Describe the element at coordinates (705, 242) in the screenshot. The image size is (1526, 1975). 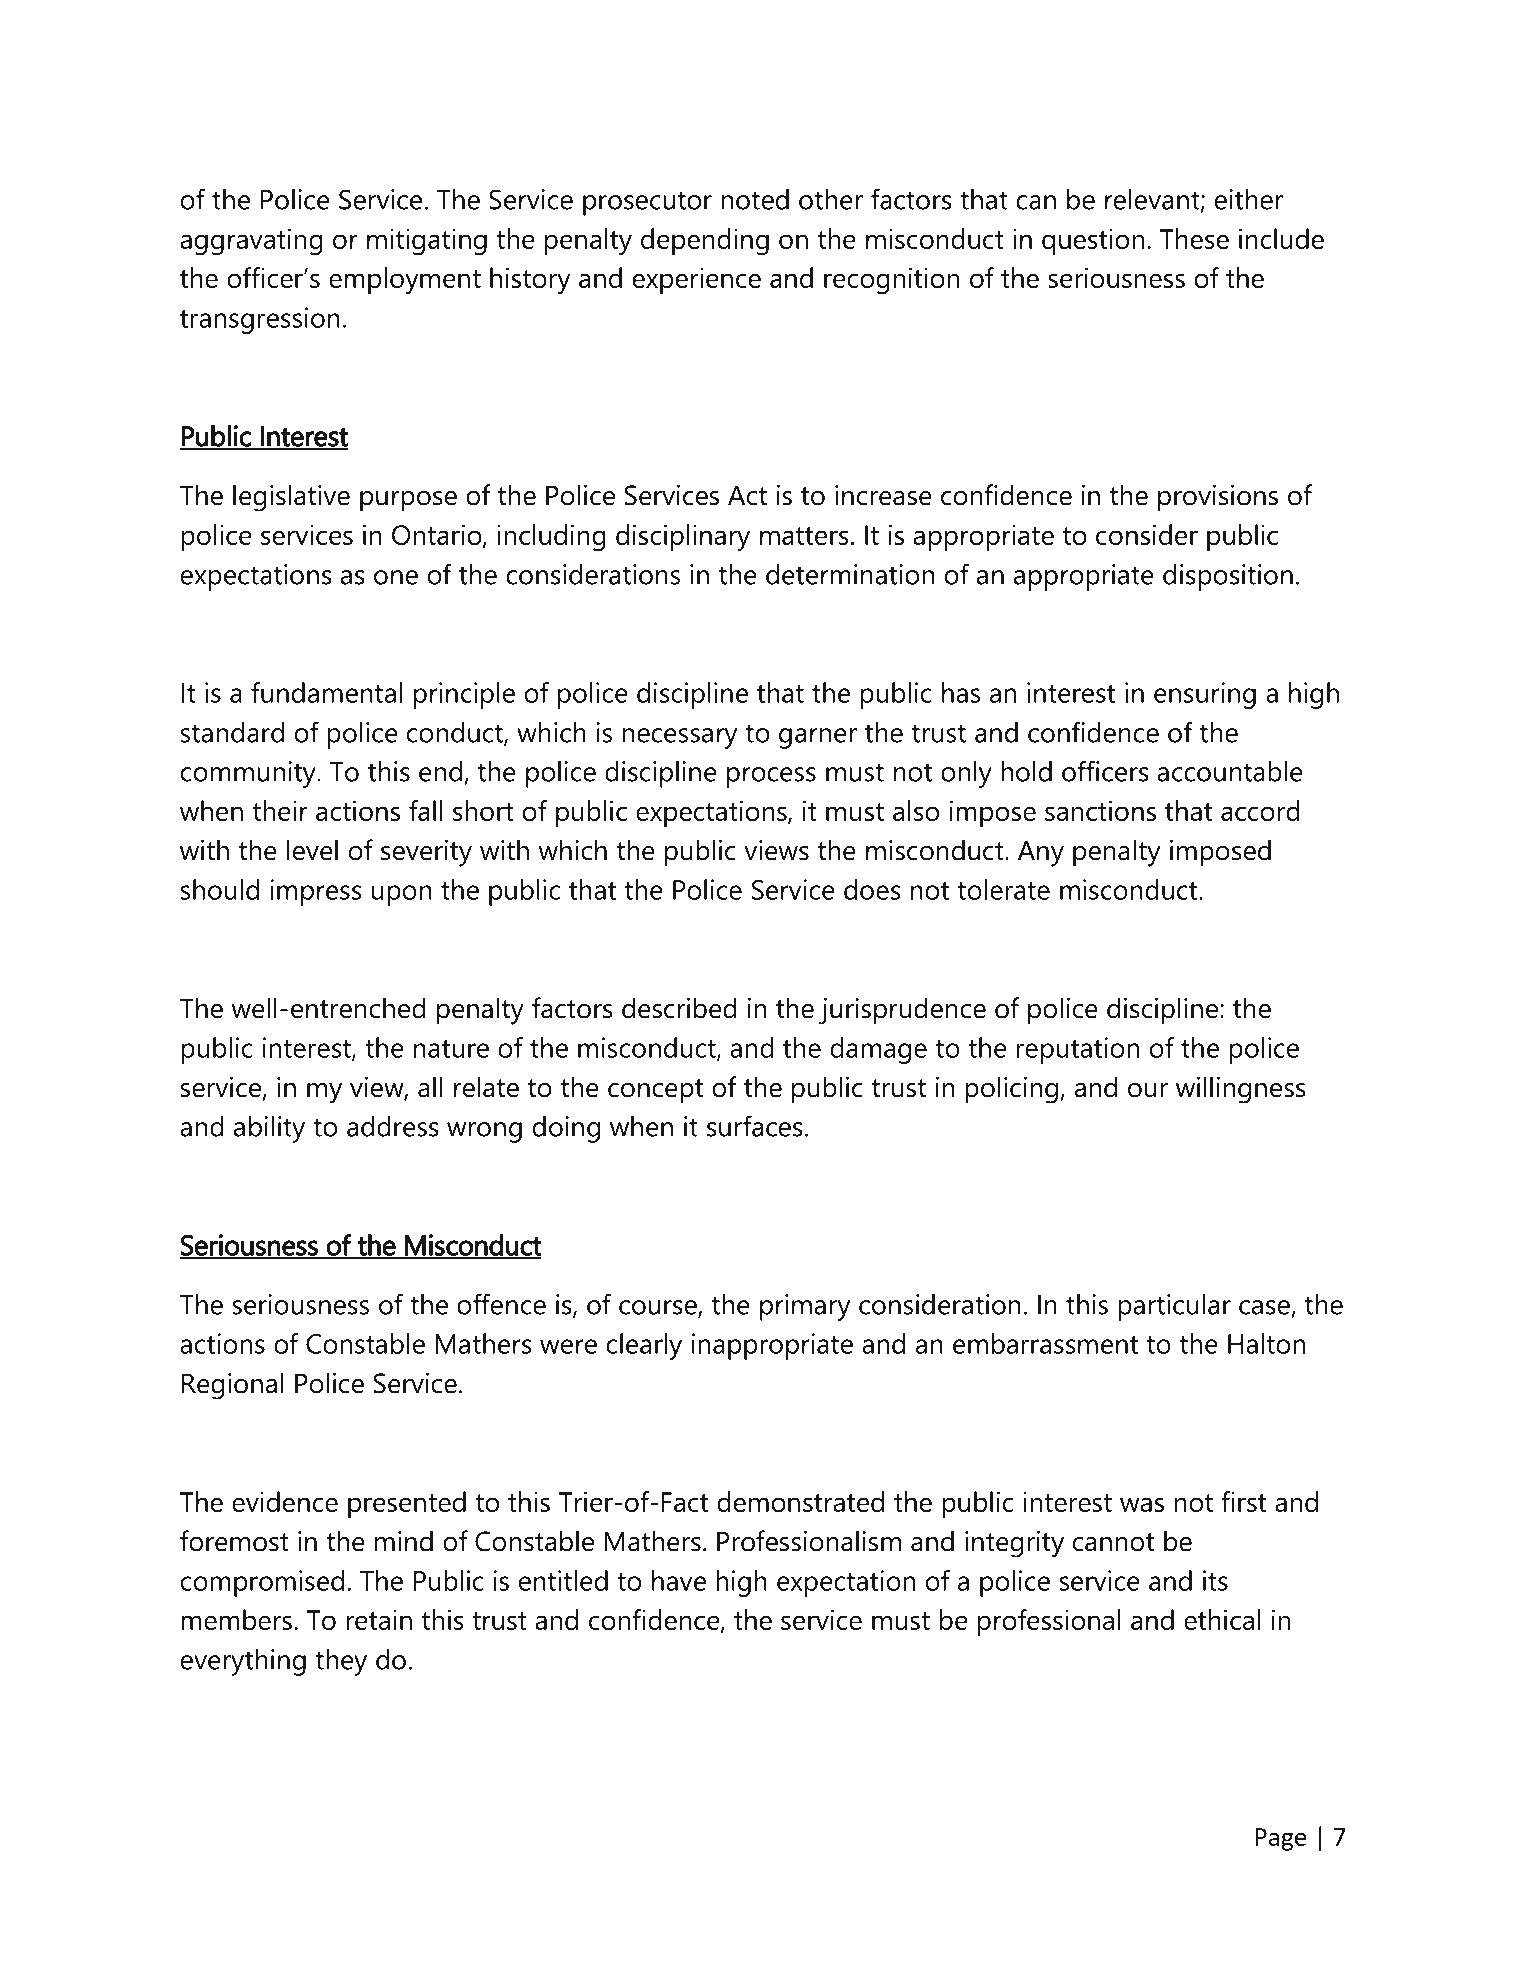
I see `depending` at that location.
